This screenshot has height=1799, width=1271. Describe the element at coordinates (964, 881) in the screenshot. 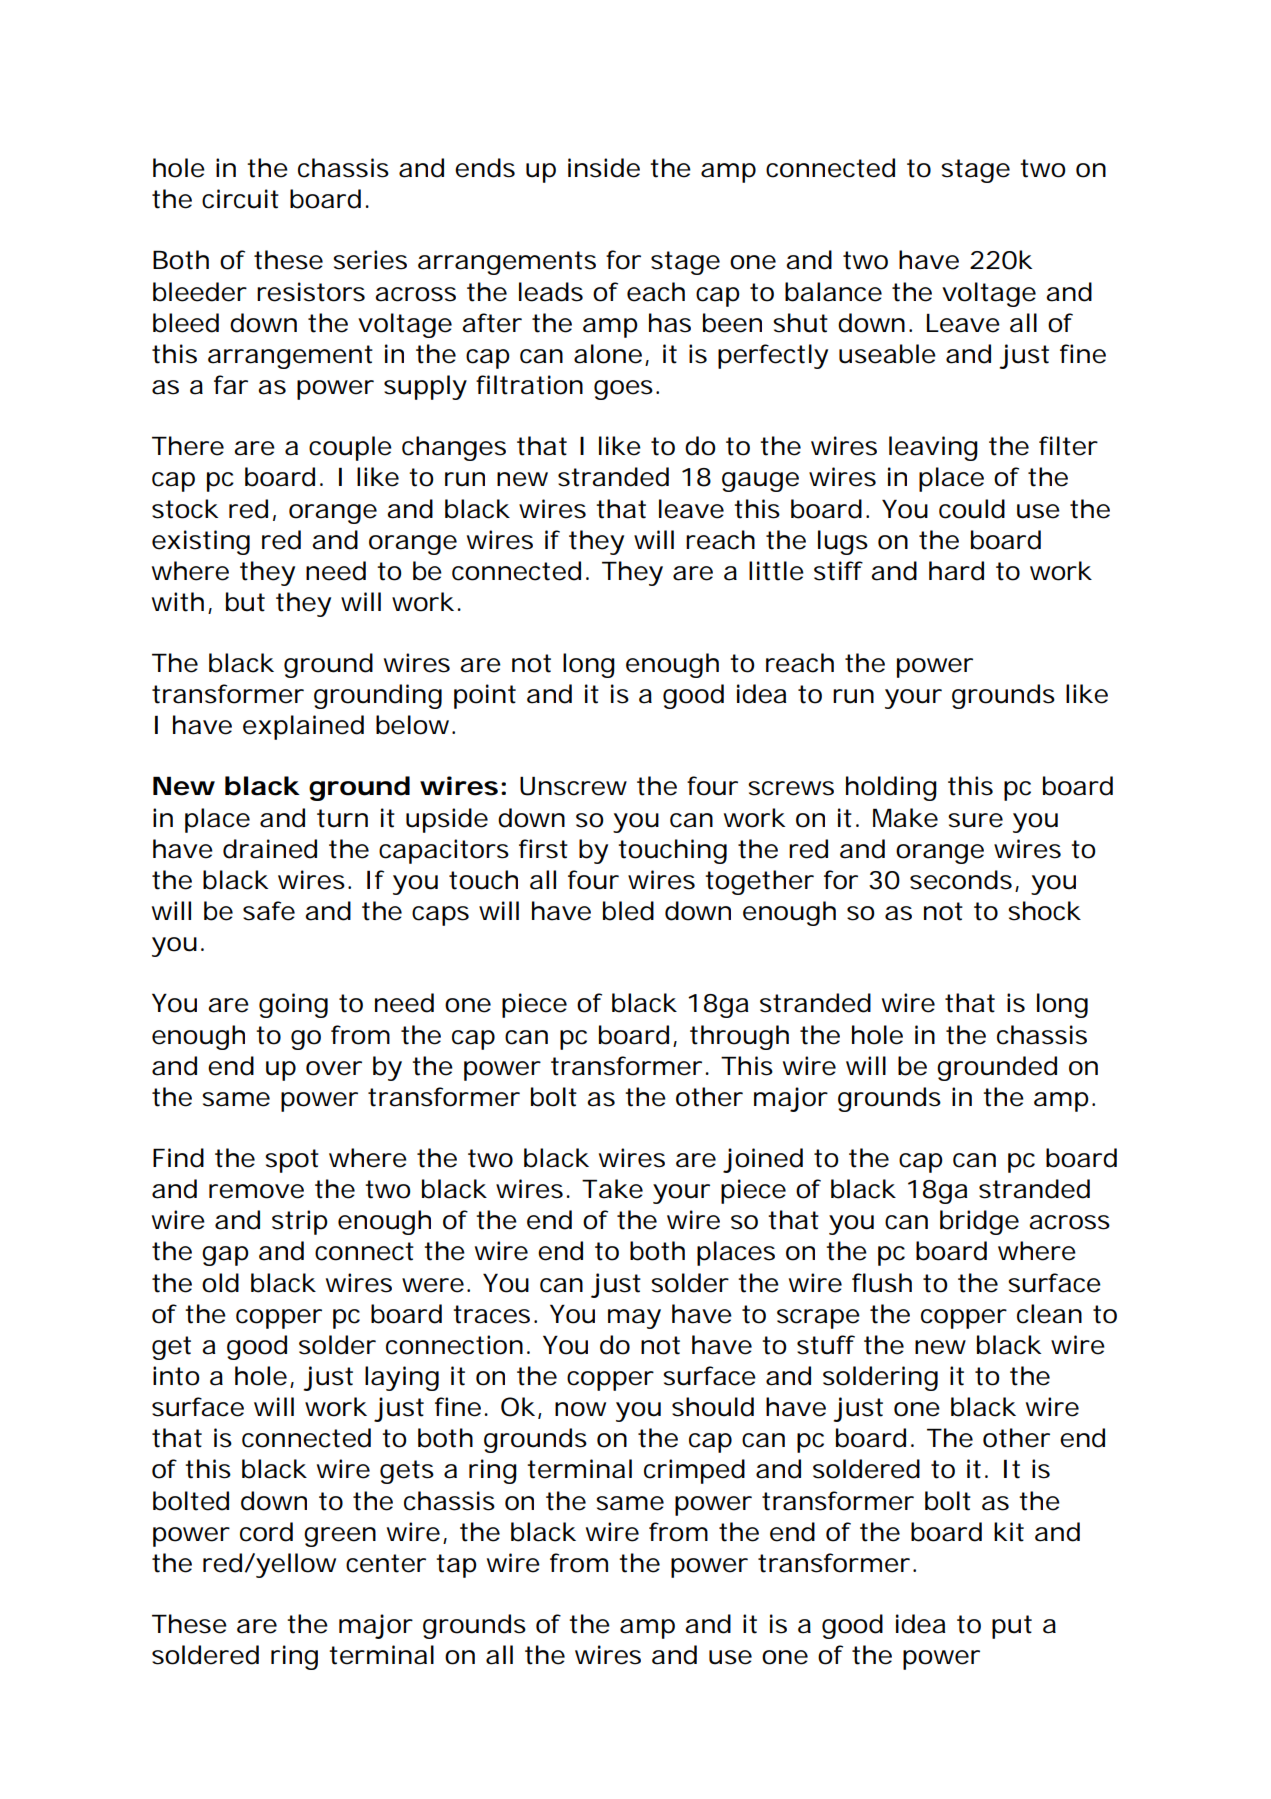

I see `seconds` at that location.
